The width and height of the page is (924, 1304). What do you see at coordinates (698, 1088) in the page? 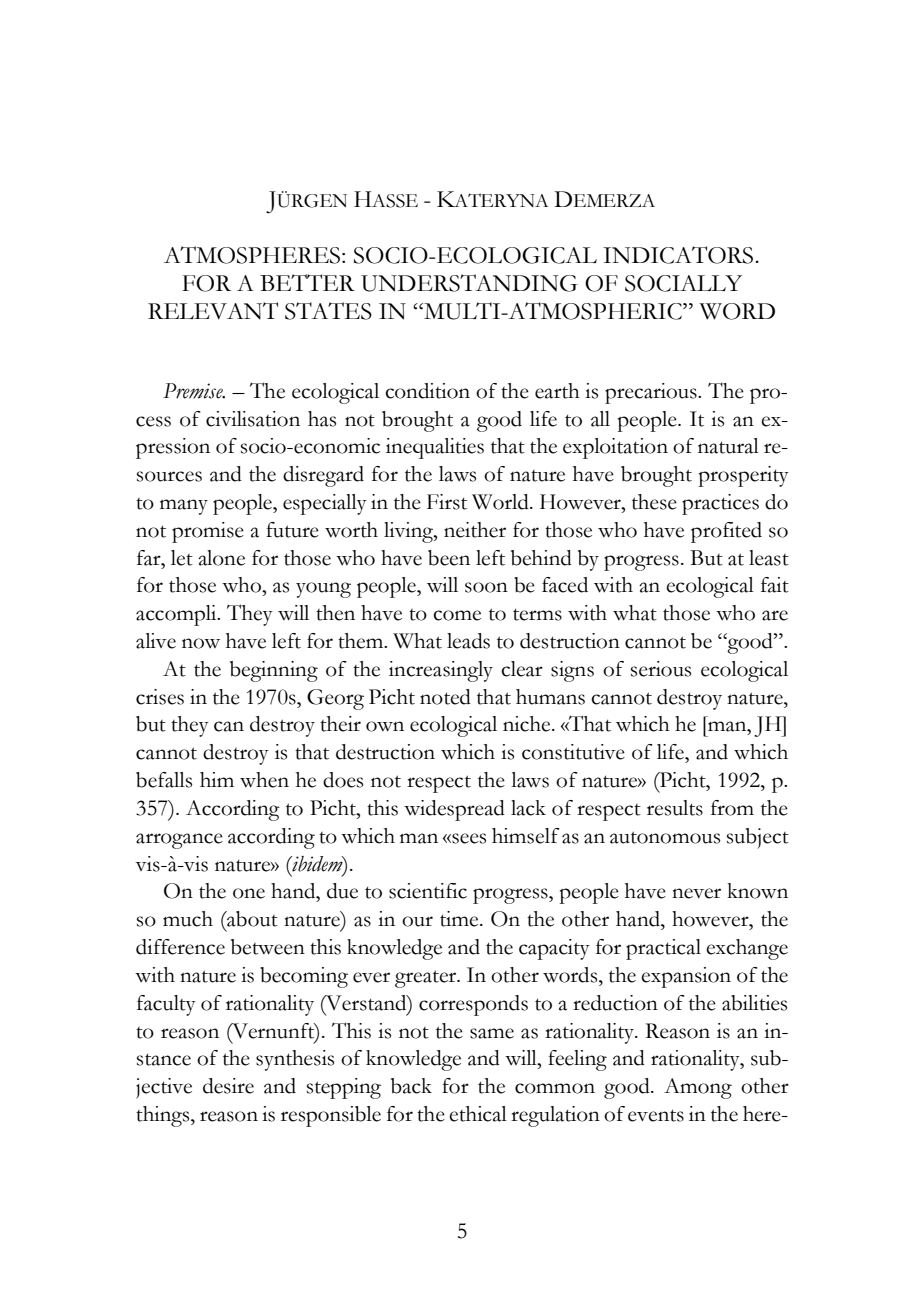
I see `Among` at bounding box center [698, 1088].
